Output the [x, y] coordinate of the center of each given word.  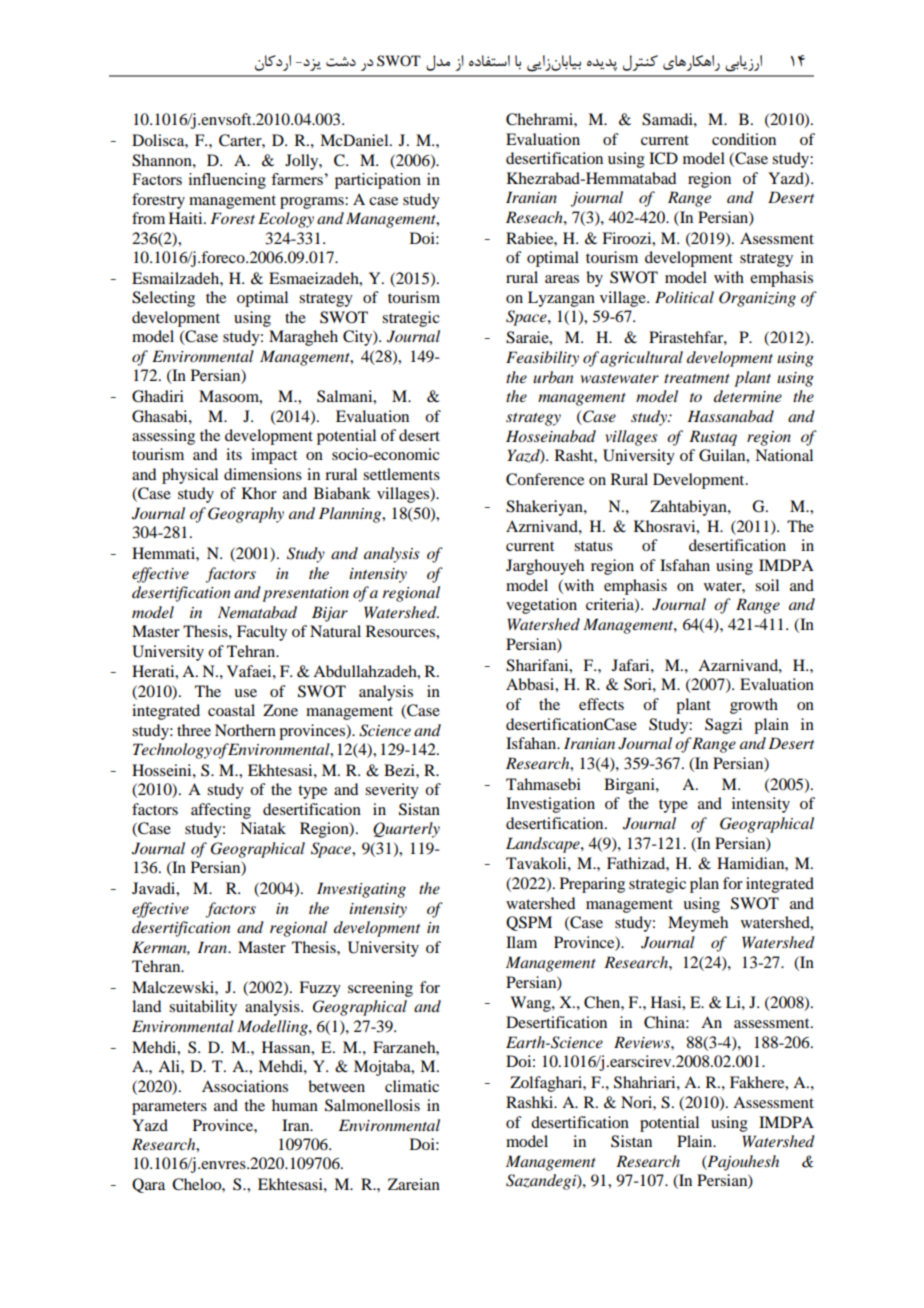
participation [378, 181]
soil [767, 585]
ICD [663, 158]
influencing [227, 181]
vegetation [541, 606]
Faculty [262, 633]
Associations [245, 1086]
